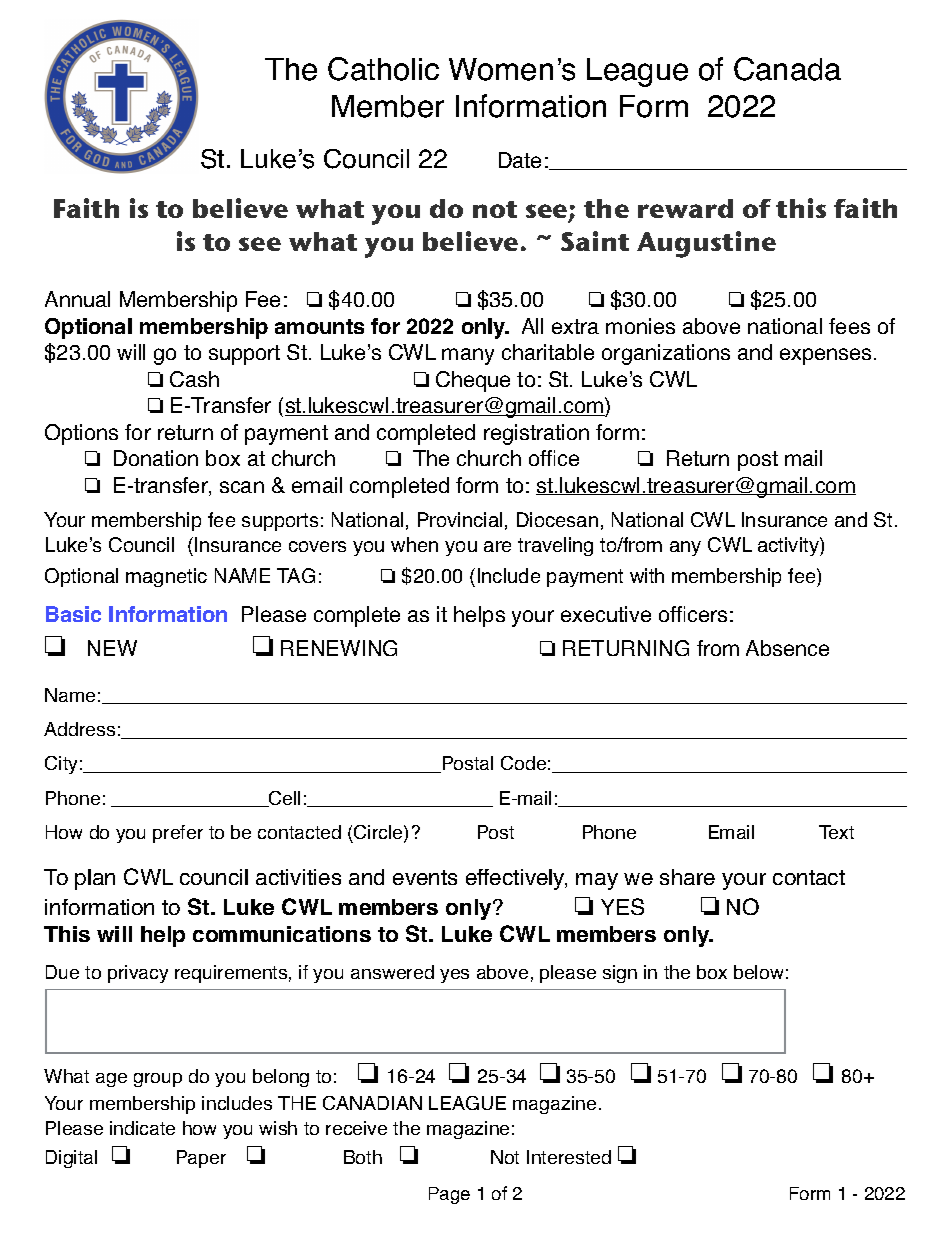 The width and height of the image is (952, 1233). I want to click on Catholic, so click(383, 69).
